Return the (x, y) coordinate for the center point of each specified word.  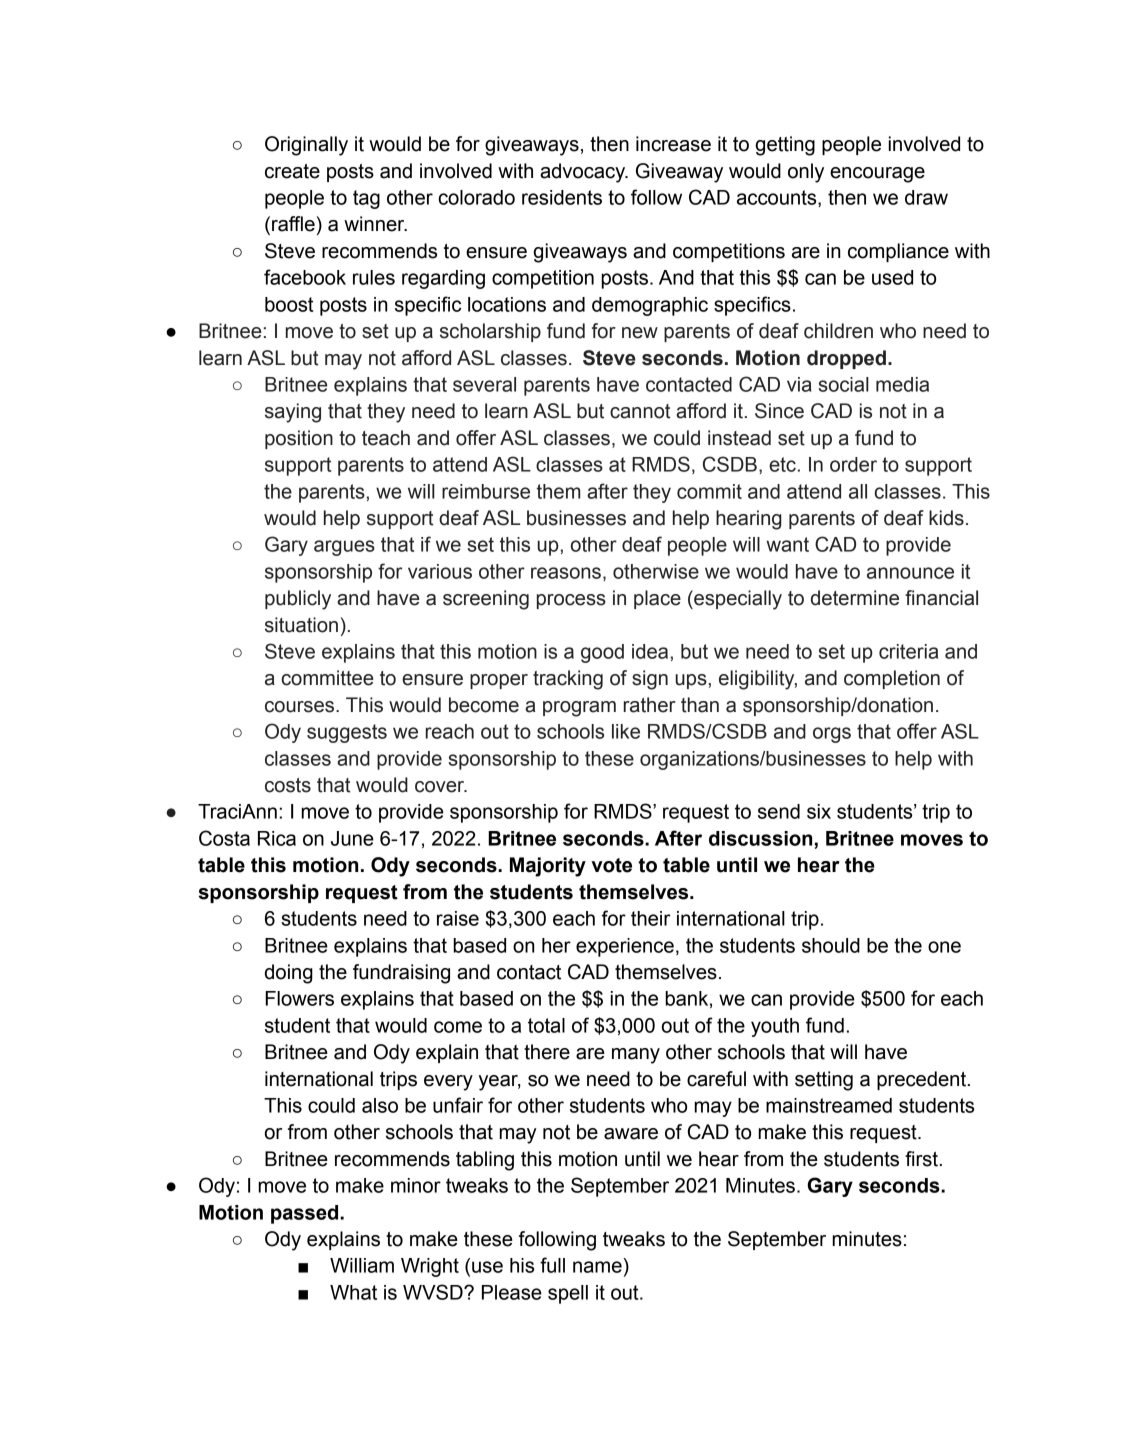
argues (344, 548)
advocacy (584, 173)
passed (306, 1214)
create (292, 171)
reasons (566, 573)
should (831, 945)
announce (910, 573)
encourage (877, 175)
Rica (277, 838)
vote (611, 865)
